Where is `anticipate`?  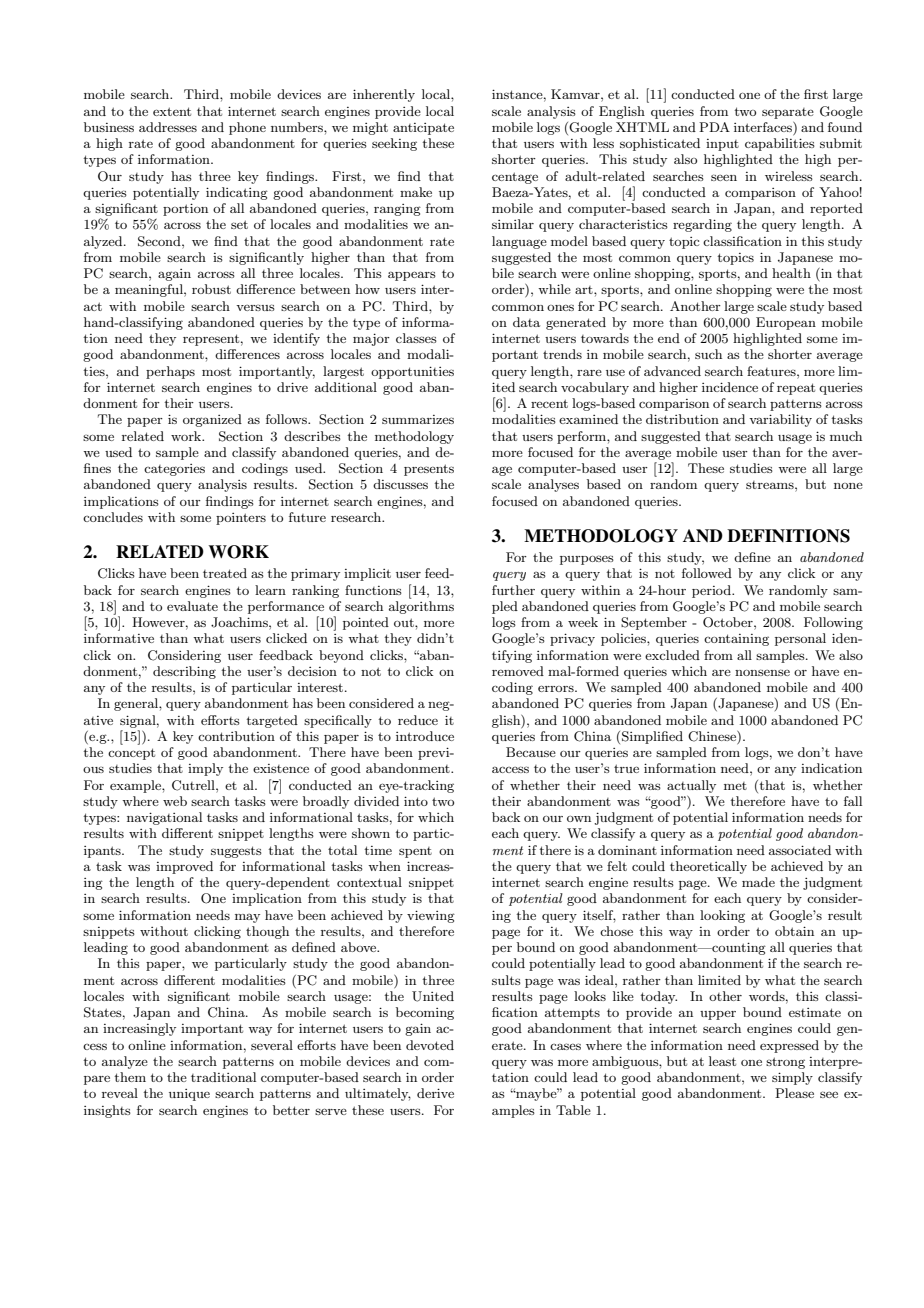 anticipate is located at coordinates (423, 129).
